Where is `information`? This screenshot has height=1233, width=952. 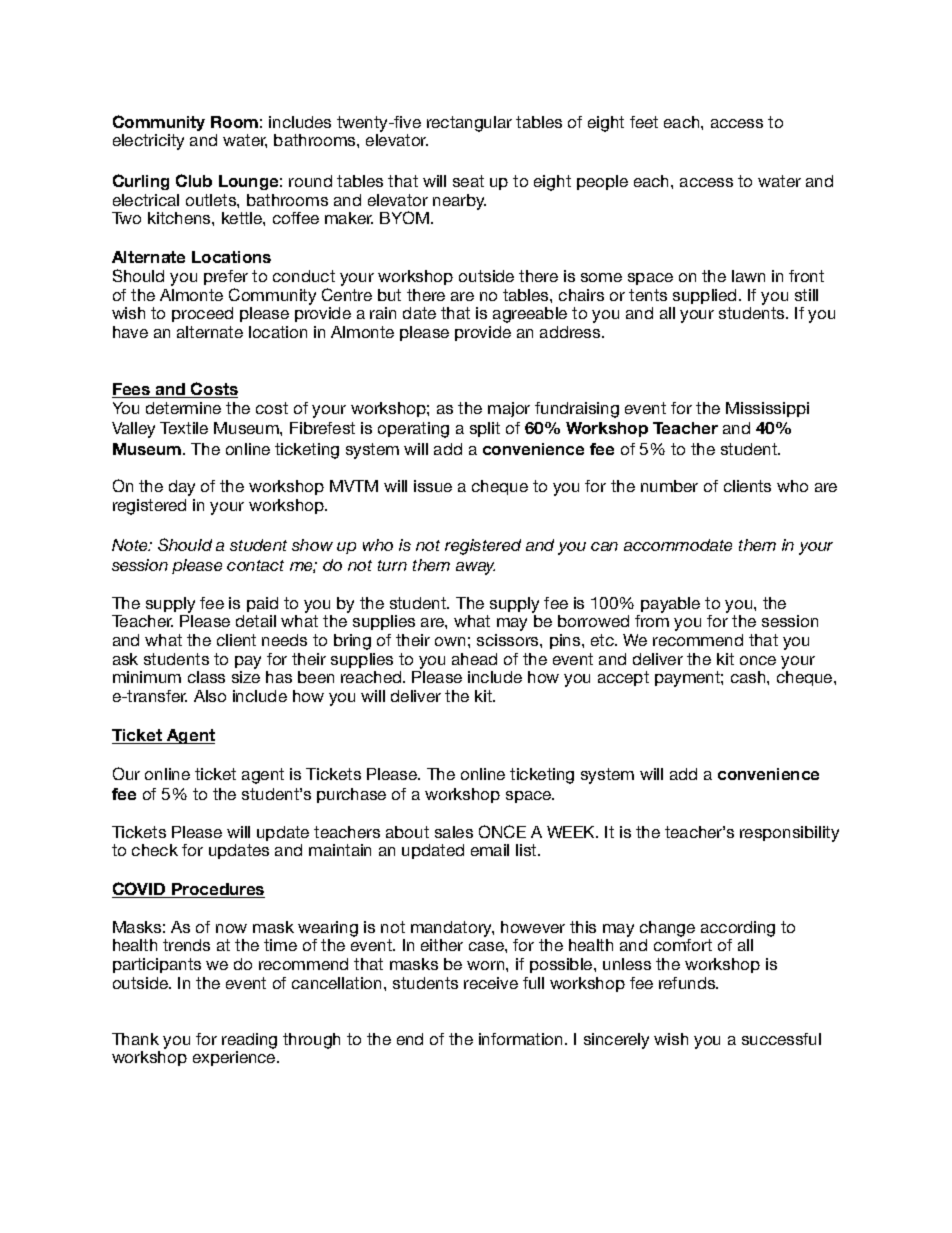 information is located at coordinates (522, 1039).
